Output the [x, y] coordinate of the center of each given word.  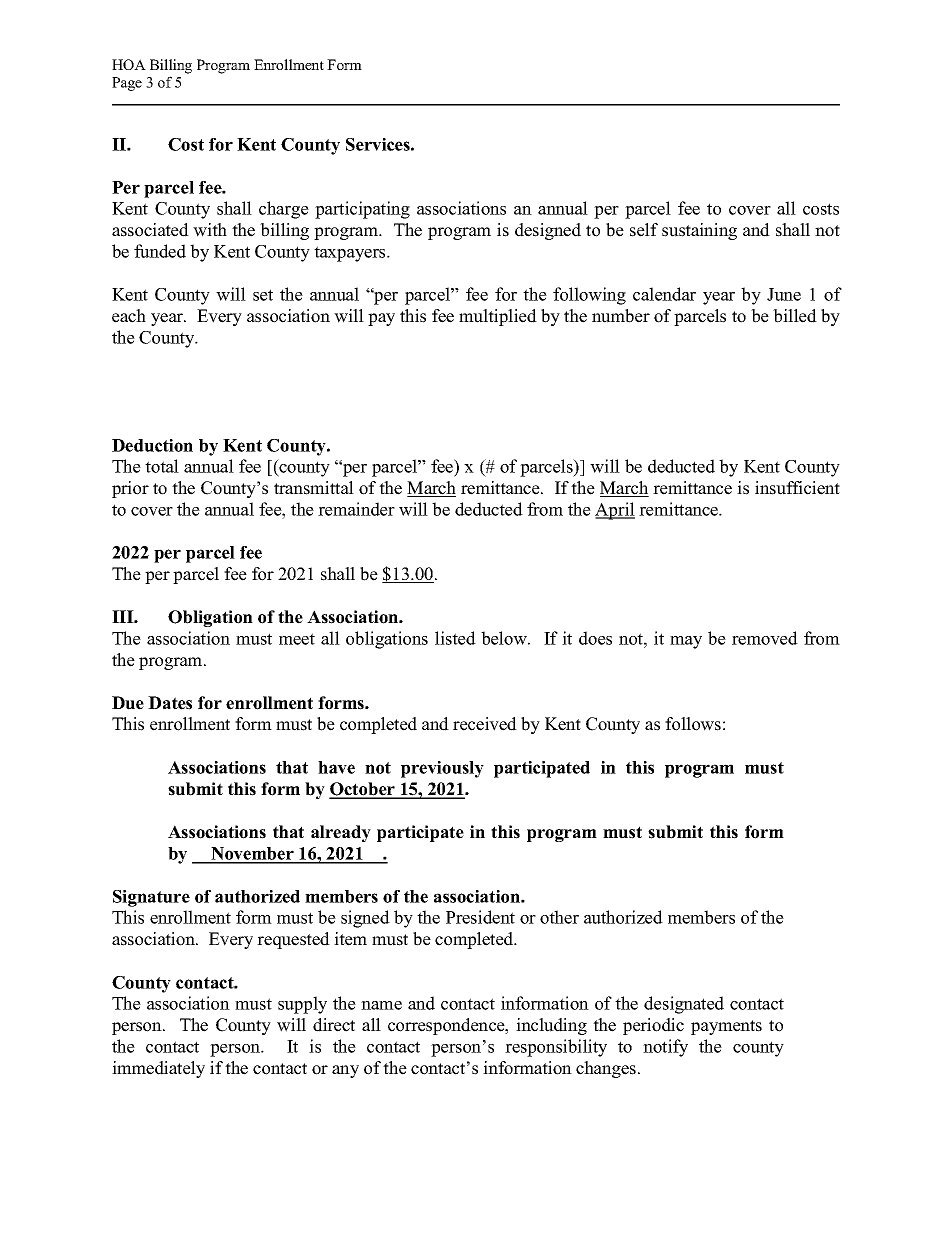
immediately [158, 1069]
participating [362, 210]
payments [726, 1027]
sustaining [699, 231]
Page [127, 84]
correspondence [447, 1026]
